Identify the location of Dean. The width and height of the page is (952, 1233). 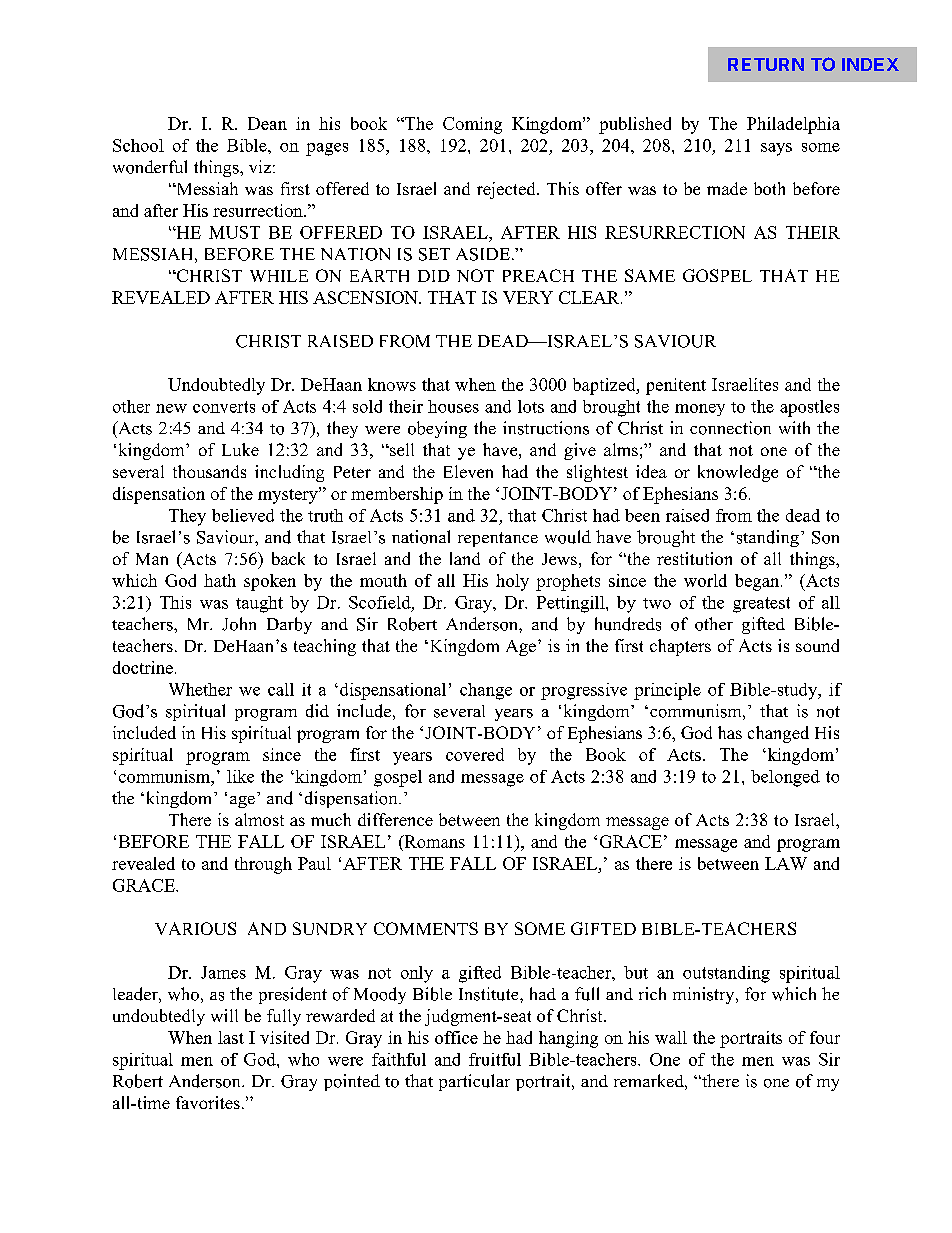
(267, 123).
